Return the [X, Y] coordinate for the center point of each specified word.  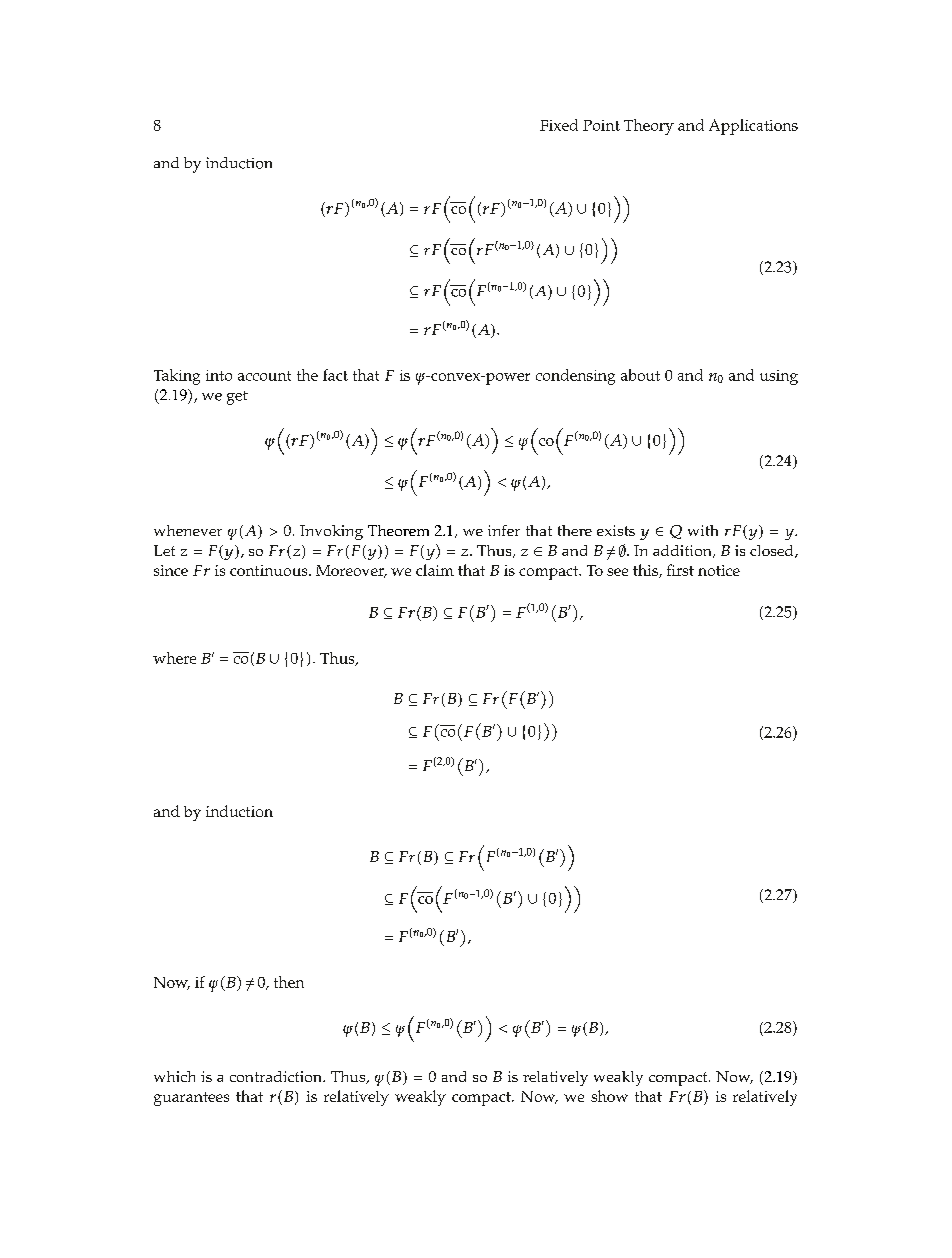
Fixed [559, 125]
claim [435, 570]
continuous [270, 570]
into [219, 375]
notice [719, 570]
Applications [753, 127]
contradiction [277, 1076]
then [289, 982]
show [609, 1096]
